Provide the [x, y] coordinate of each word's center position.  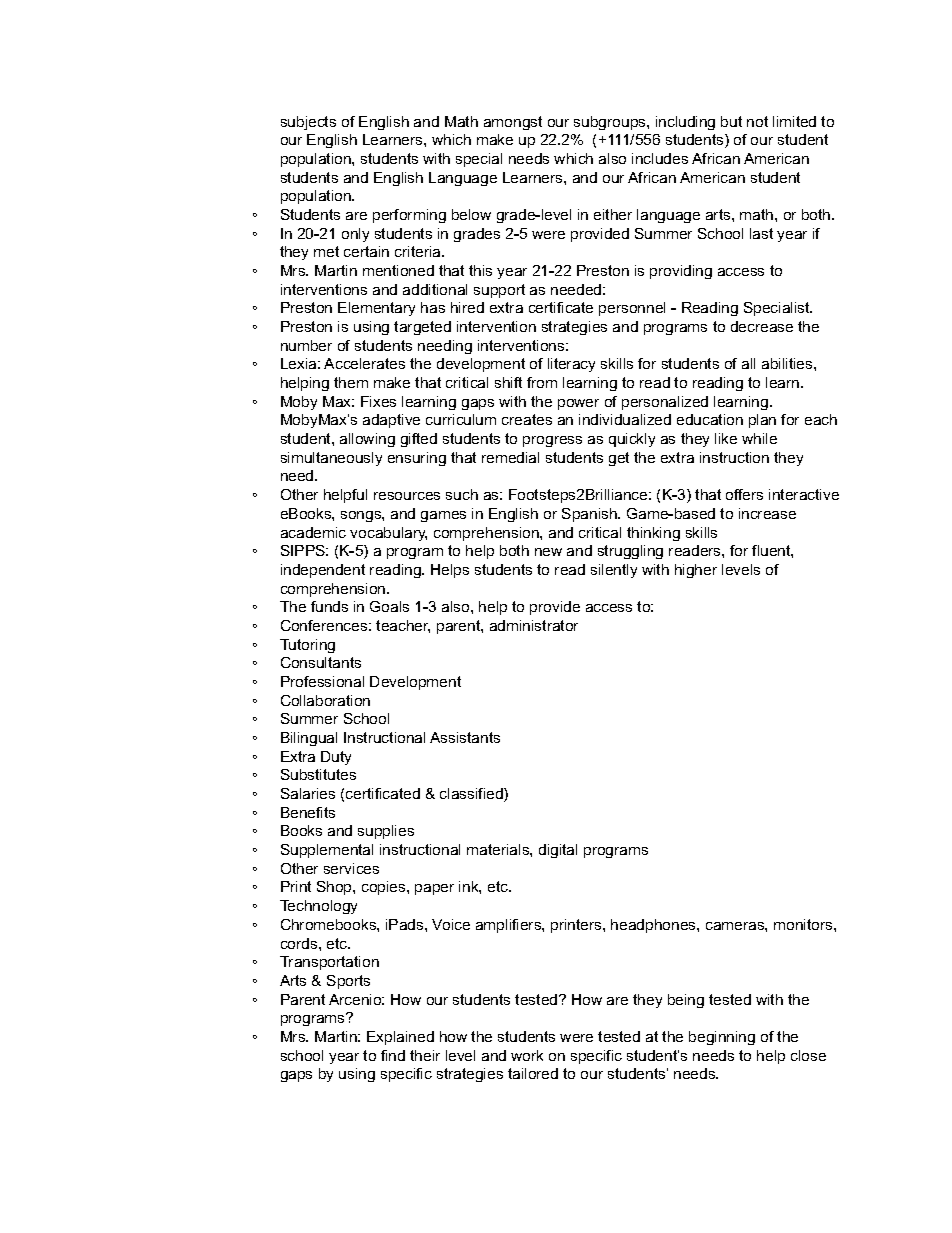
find [393, 1055]
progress [552, 441]
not [757, 121]
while [759, 438]
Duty [336, 758]
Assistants [465, 737]
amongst [513, 123]
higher [696, 571]
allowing [367, 440]
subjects [308, 123]
